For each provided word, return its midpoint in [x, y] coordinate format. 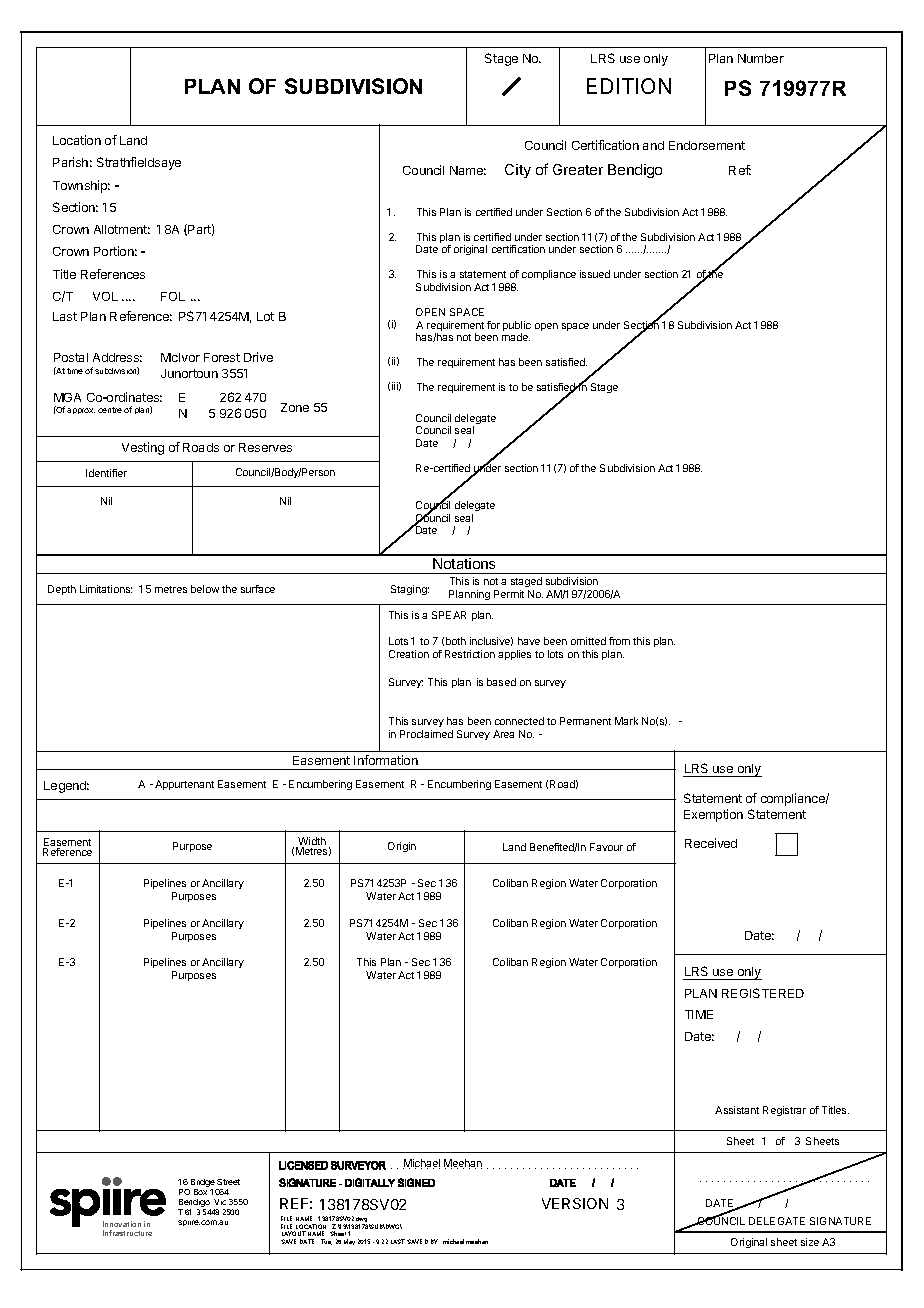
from [619, 641]
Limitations [106, 589]
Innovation [122, 1224]
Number [761, 58]
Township [81, 186]
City [518, 171]
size [810, 1242]
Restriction [470, 654]
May [349, 1242]
